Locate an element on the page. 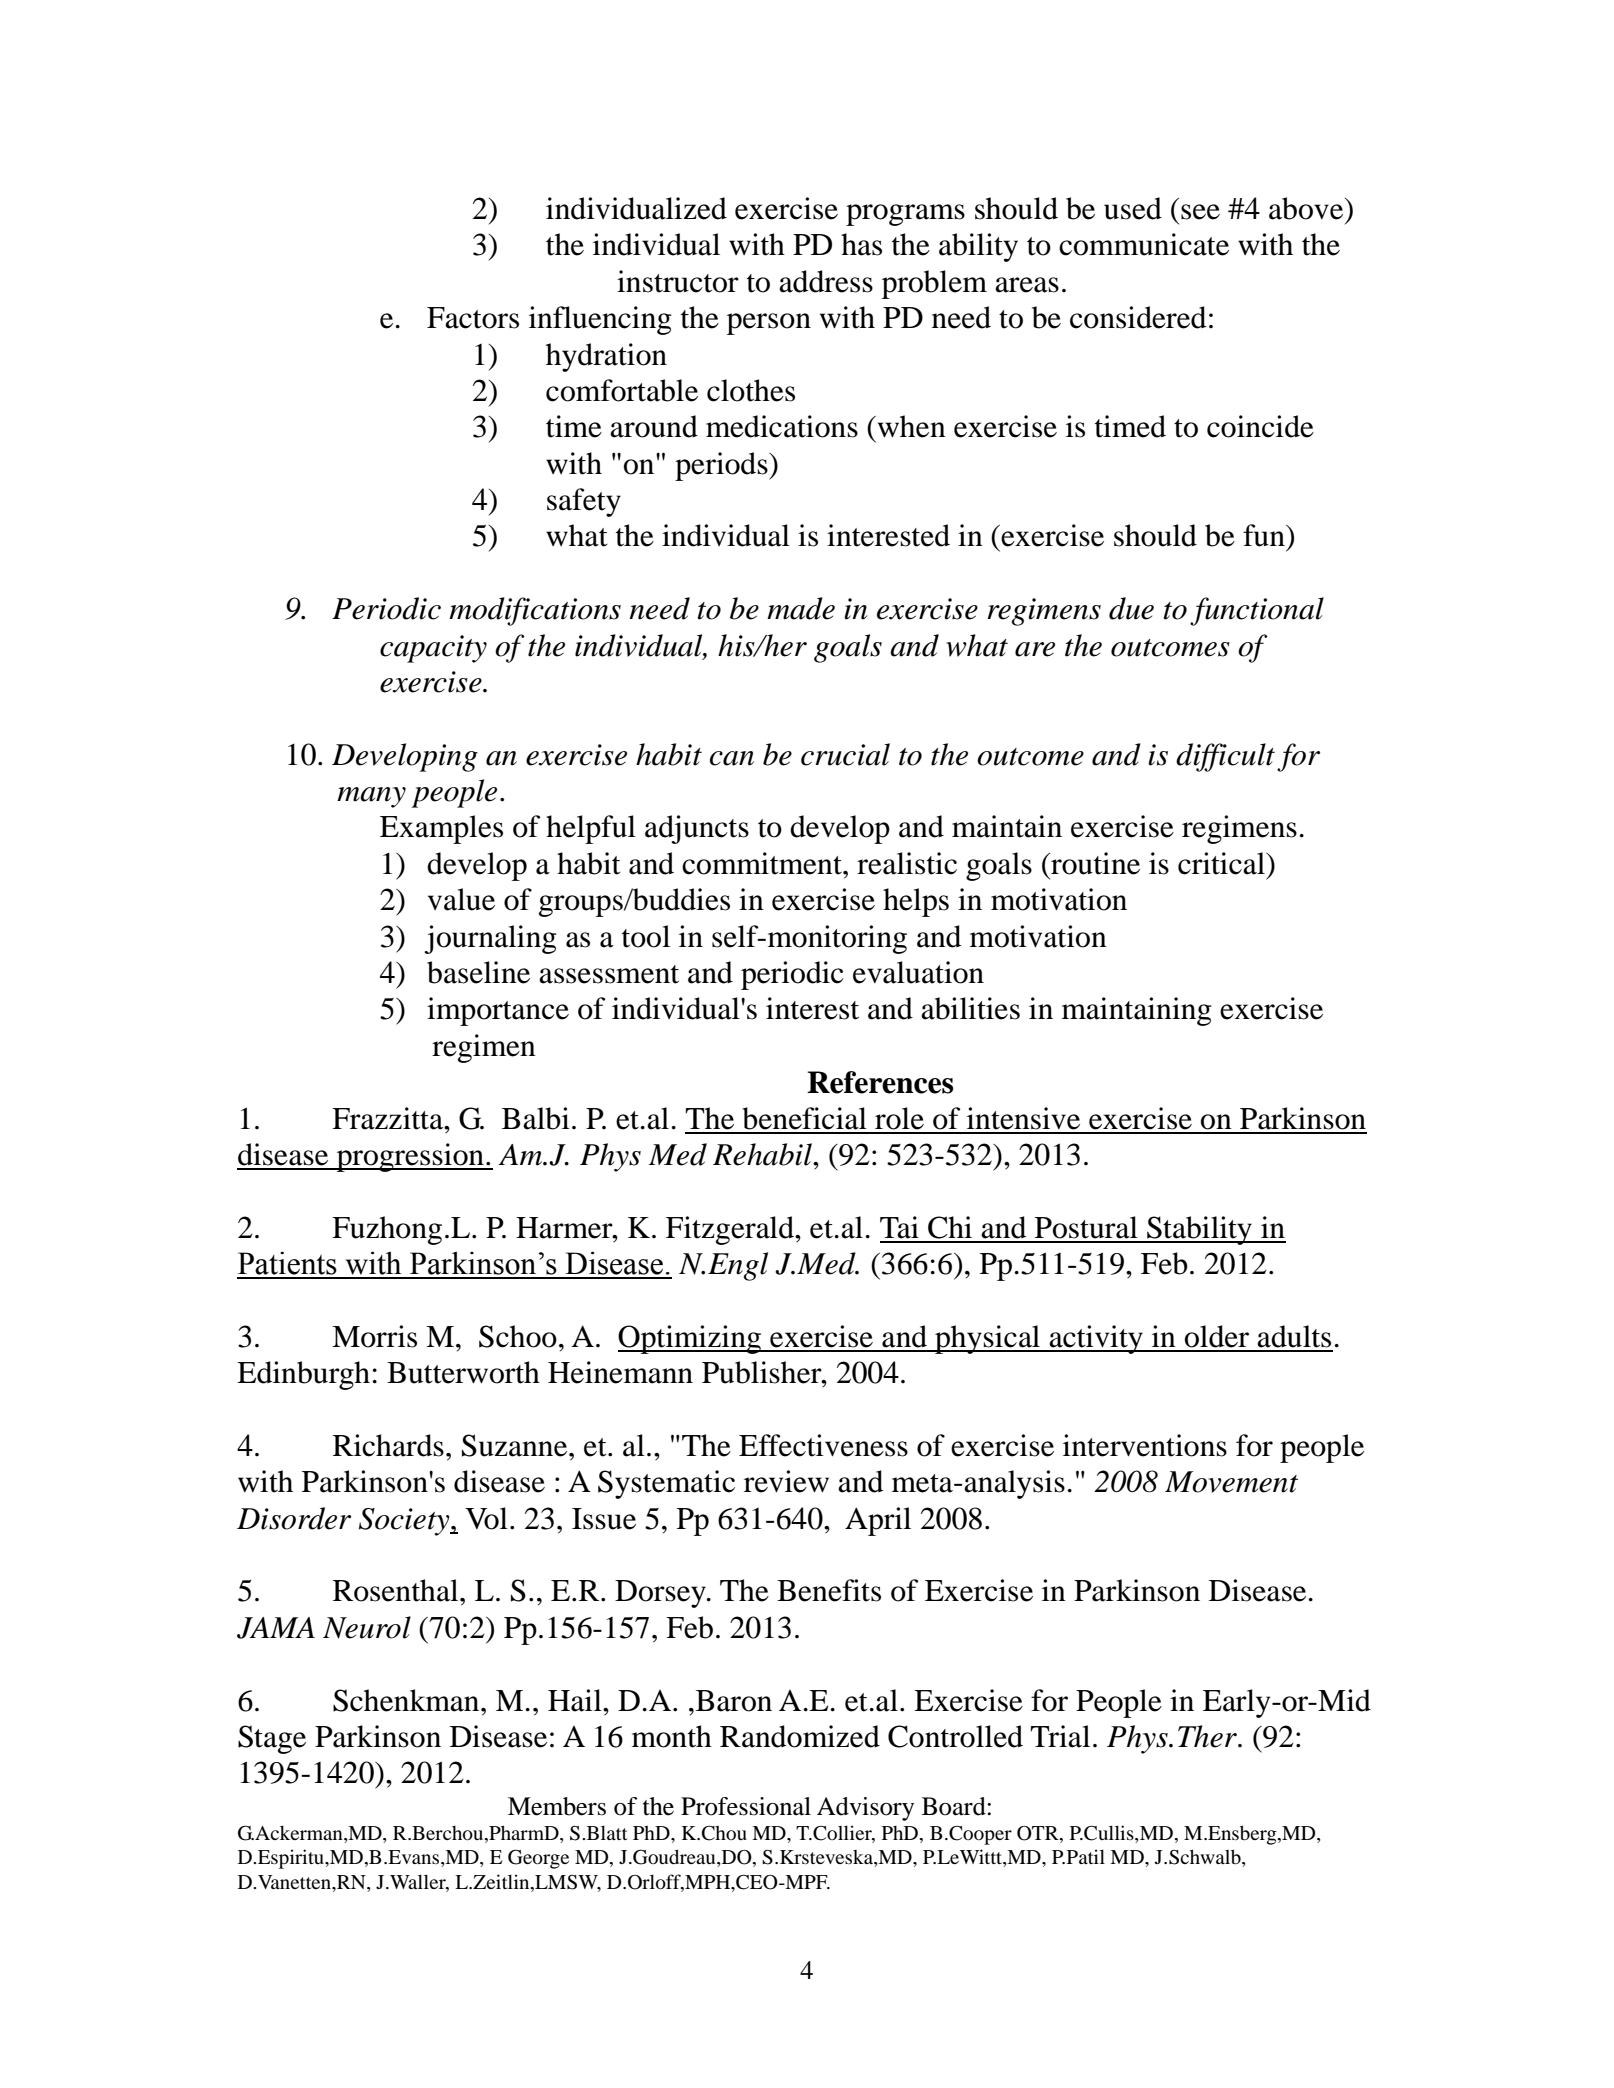 This document has width=1614, height=2088. can is located at coordinates (732, 758).
